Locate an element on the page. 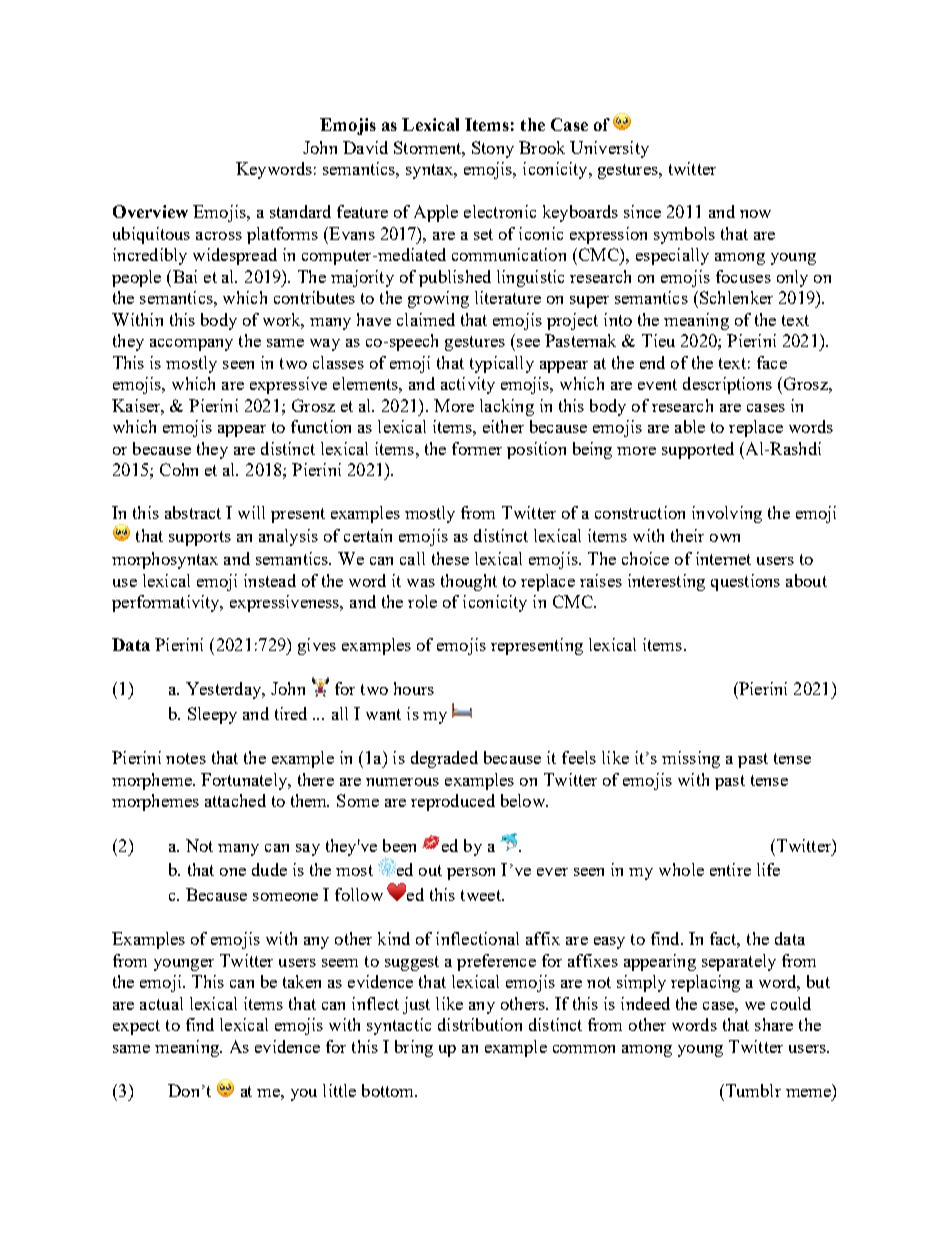 The width and height of the page is (952, 1233). instead is located at coordinates (270, 580).
